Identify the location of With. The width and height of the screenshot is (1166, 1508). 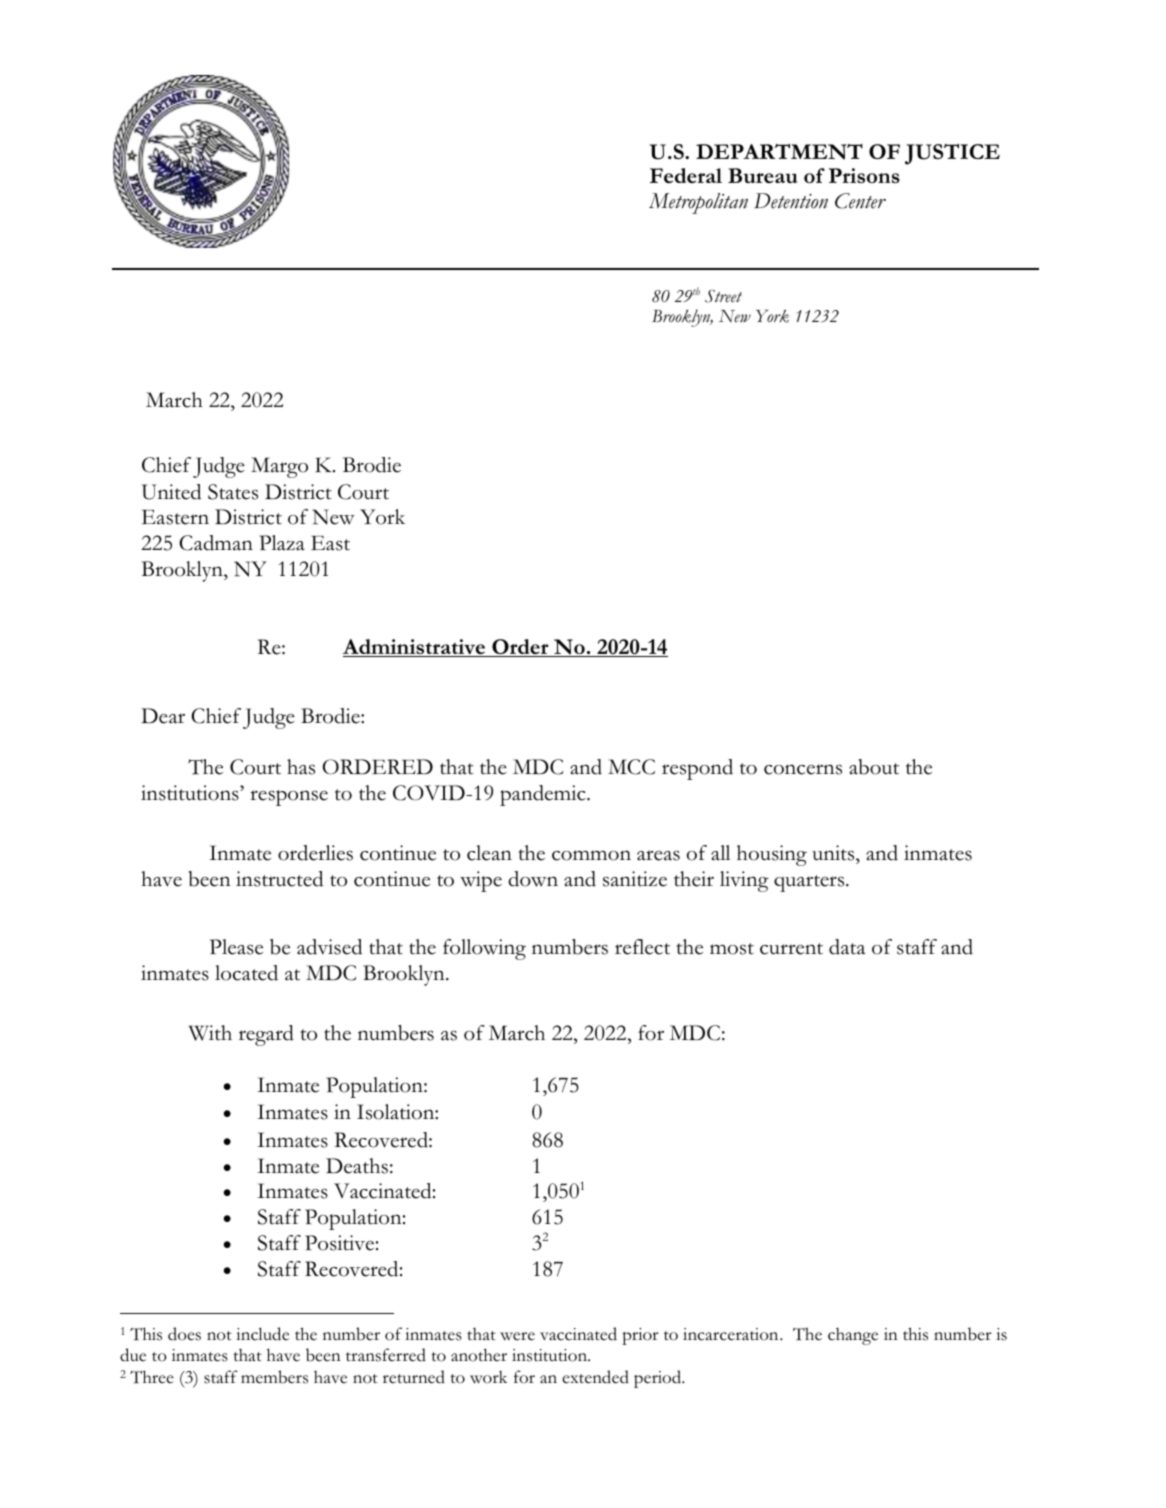
(210, 1033).
